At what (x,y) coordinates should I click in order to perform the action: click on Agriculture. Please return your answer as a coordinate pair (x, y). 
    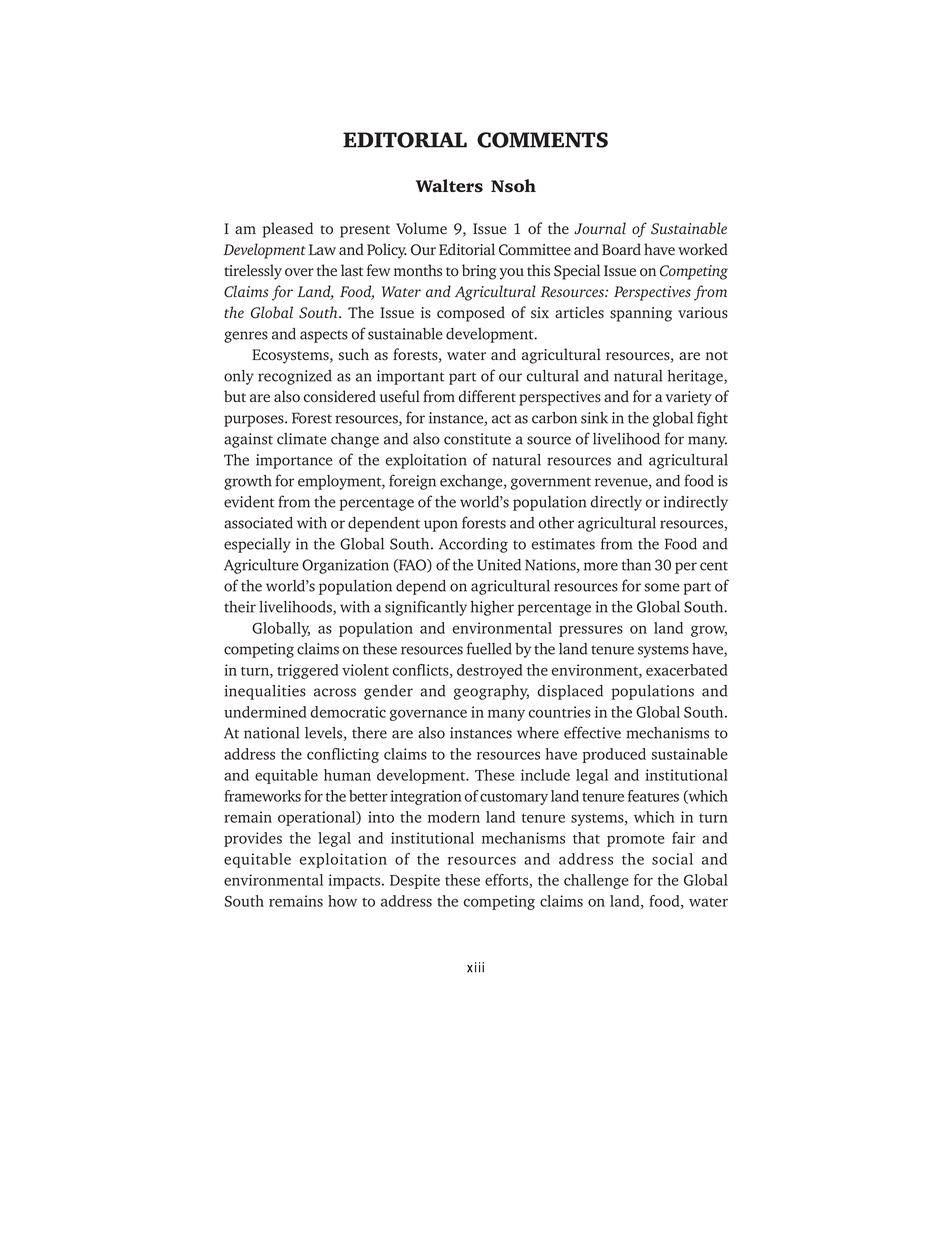
    Looking at the image, I should click on (261, 566).
